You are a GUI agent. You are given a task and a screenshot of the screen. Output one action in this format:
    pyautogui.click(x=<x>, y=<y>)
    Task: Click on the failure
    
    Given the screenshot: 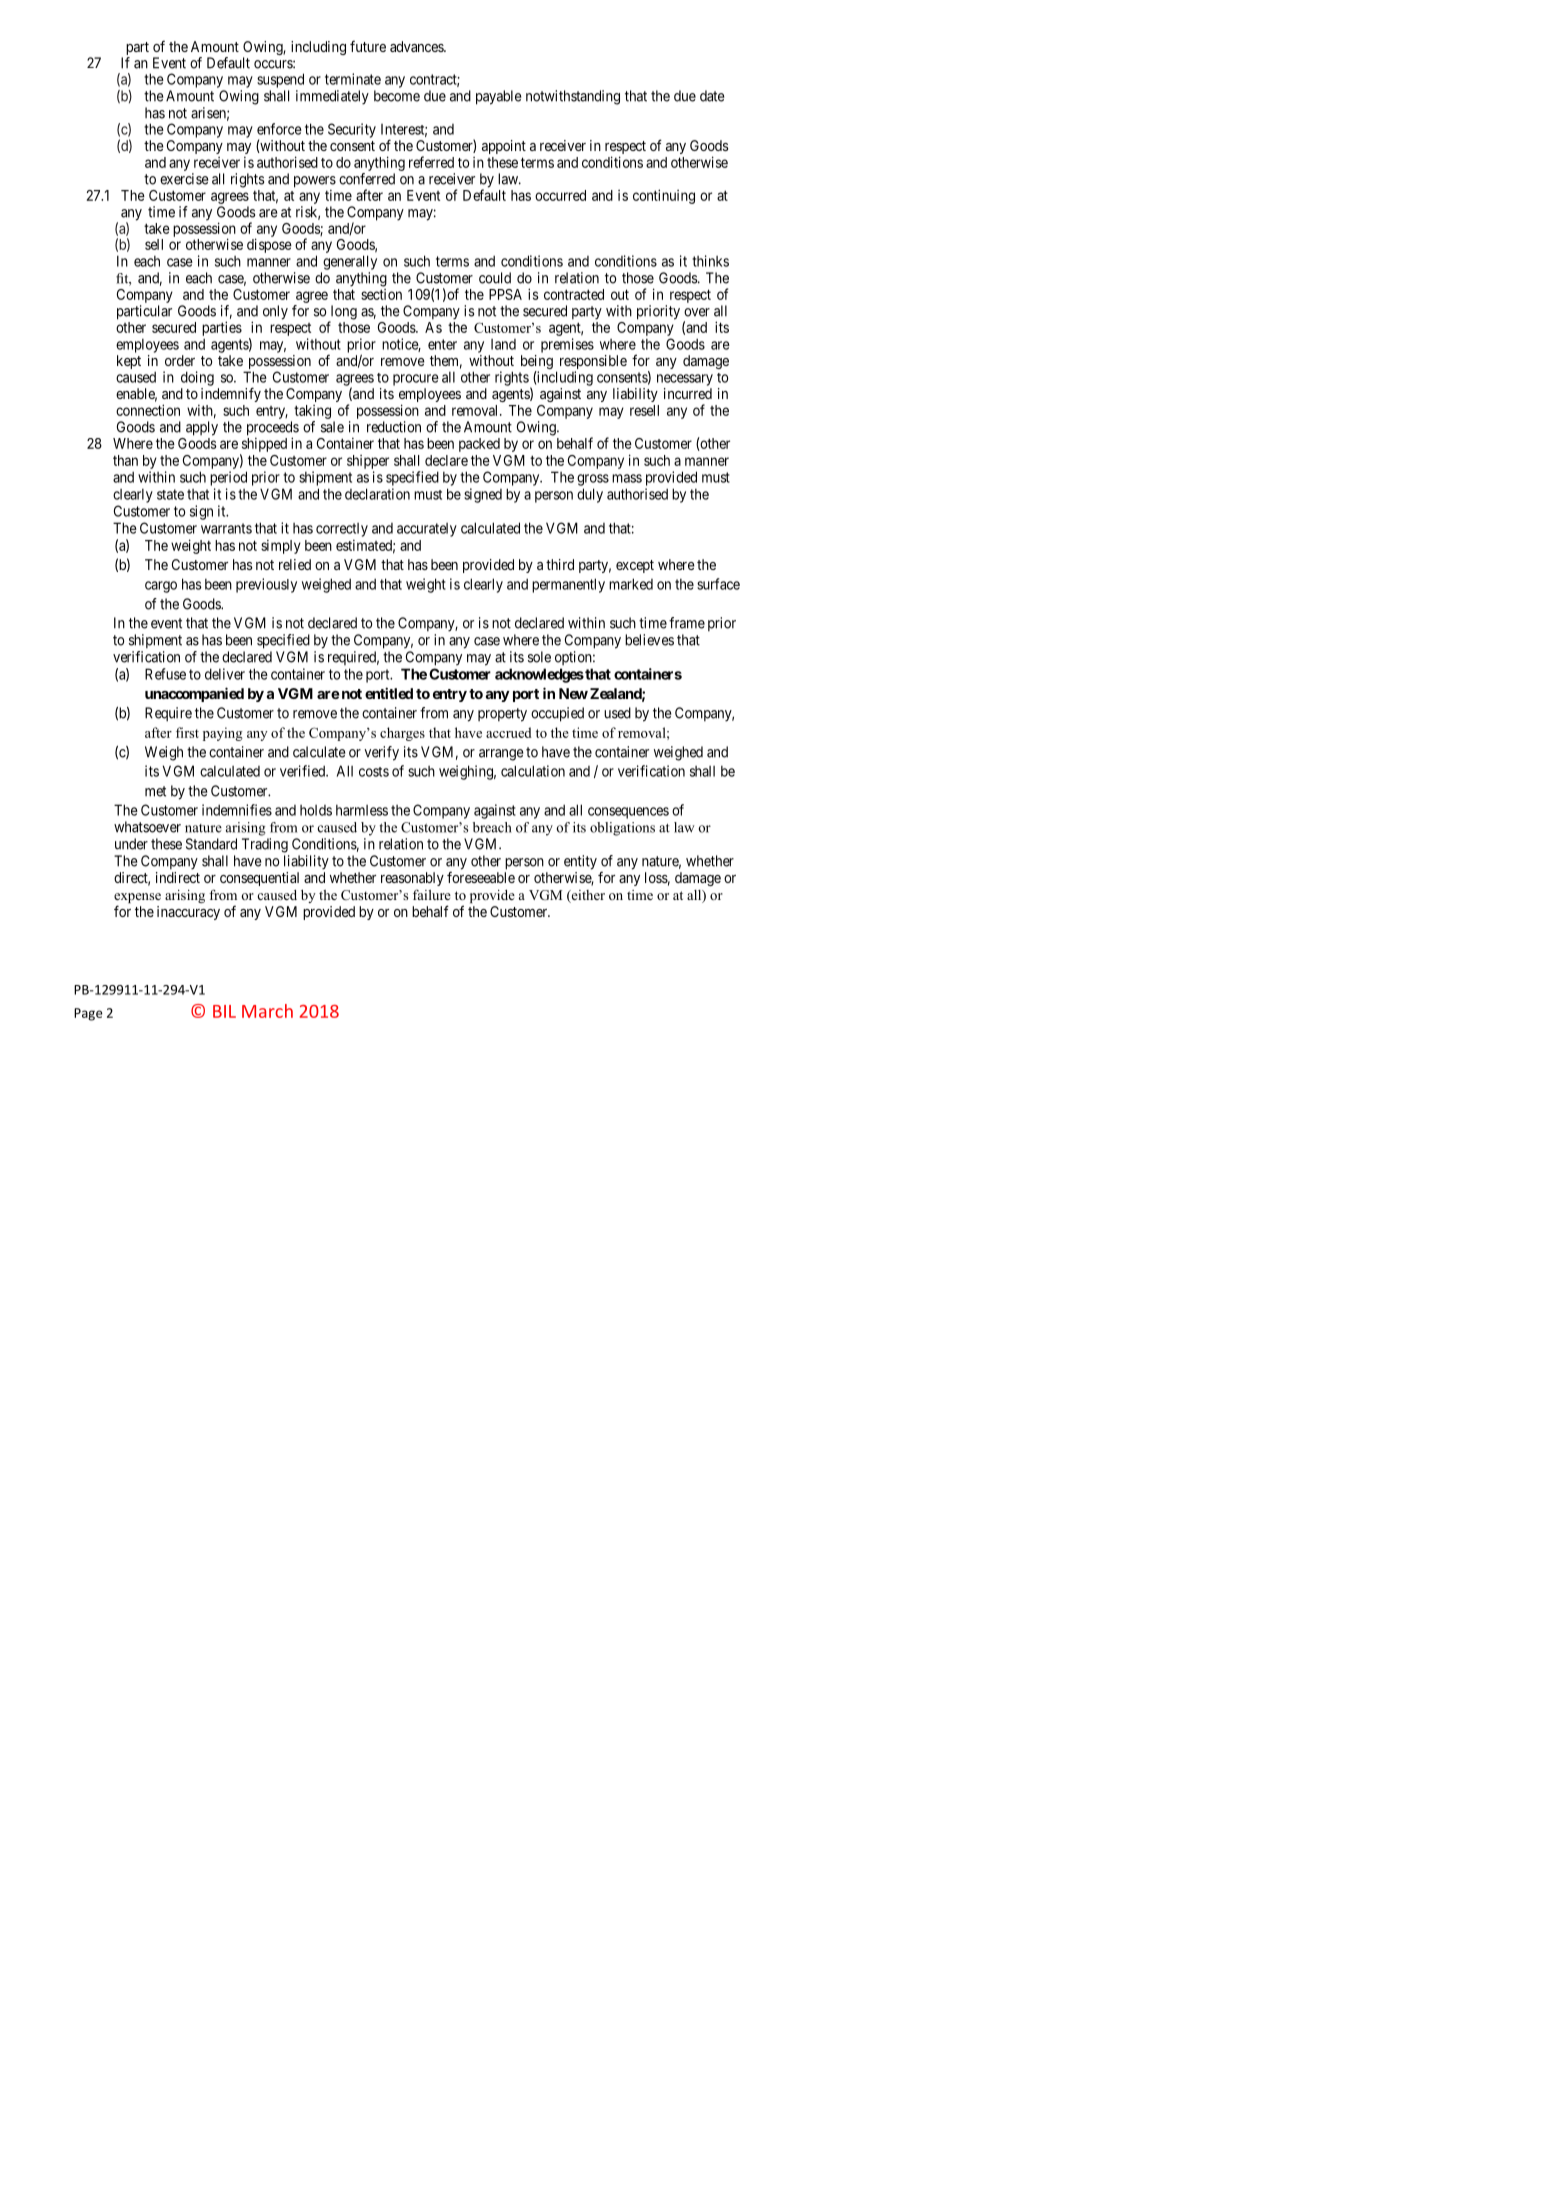 What is the action you would take?
    pyautogui.click(x=432, y=894)
